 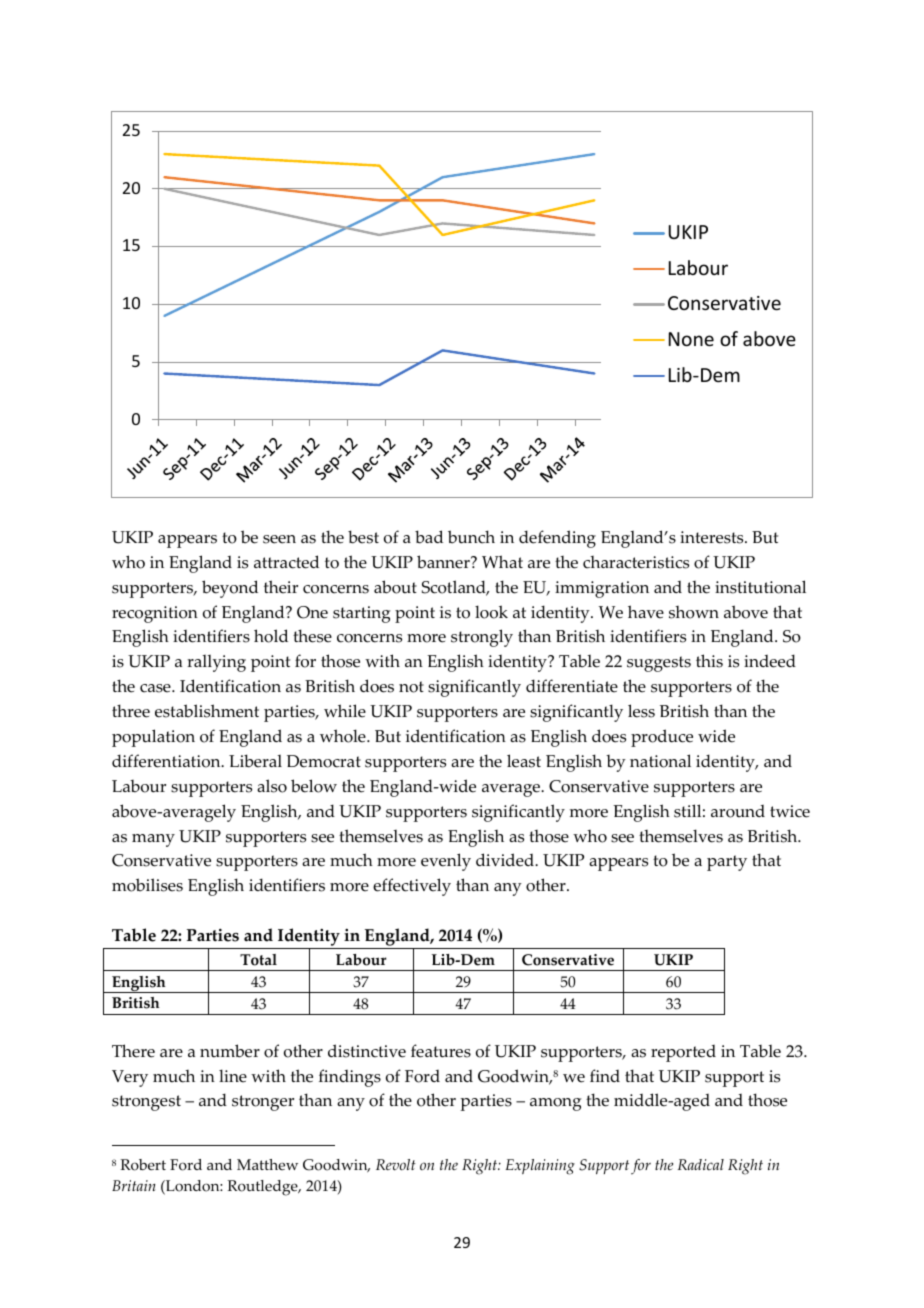 I want to click on national, so click(x=660, y=761).
